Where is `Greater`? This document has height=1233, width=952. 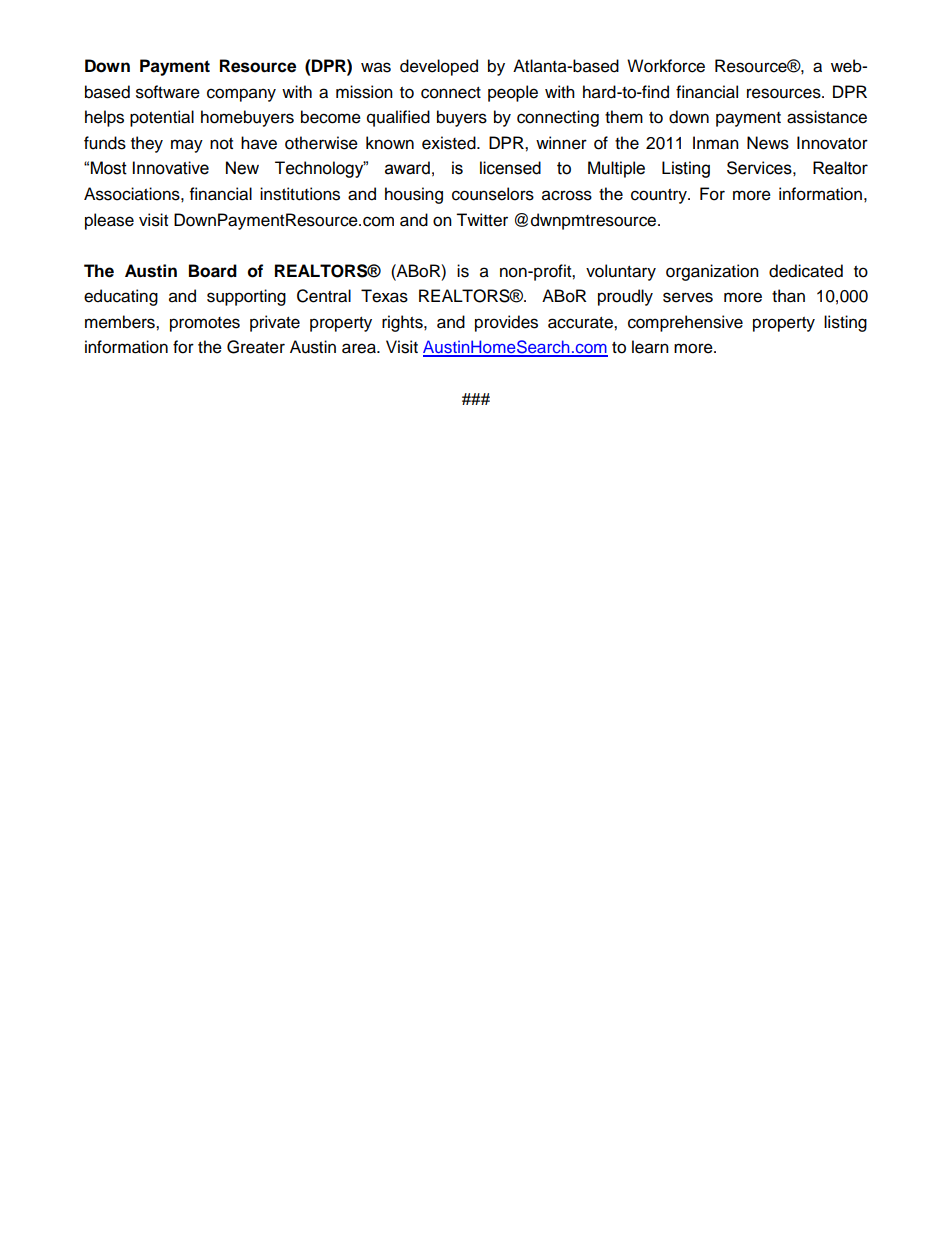
Greater is located at coordinates (256, 347).
